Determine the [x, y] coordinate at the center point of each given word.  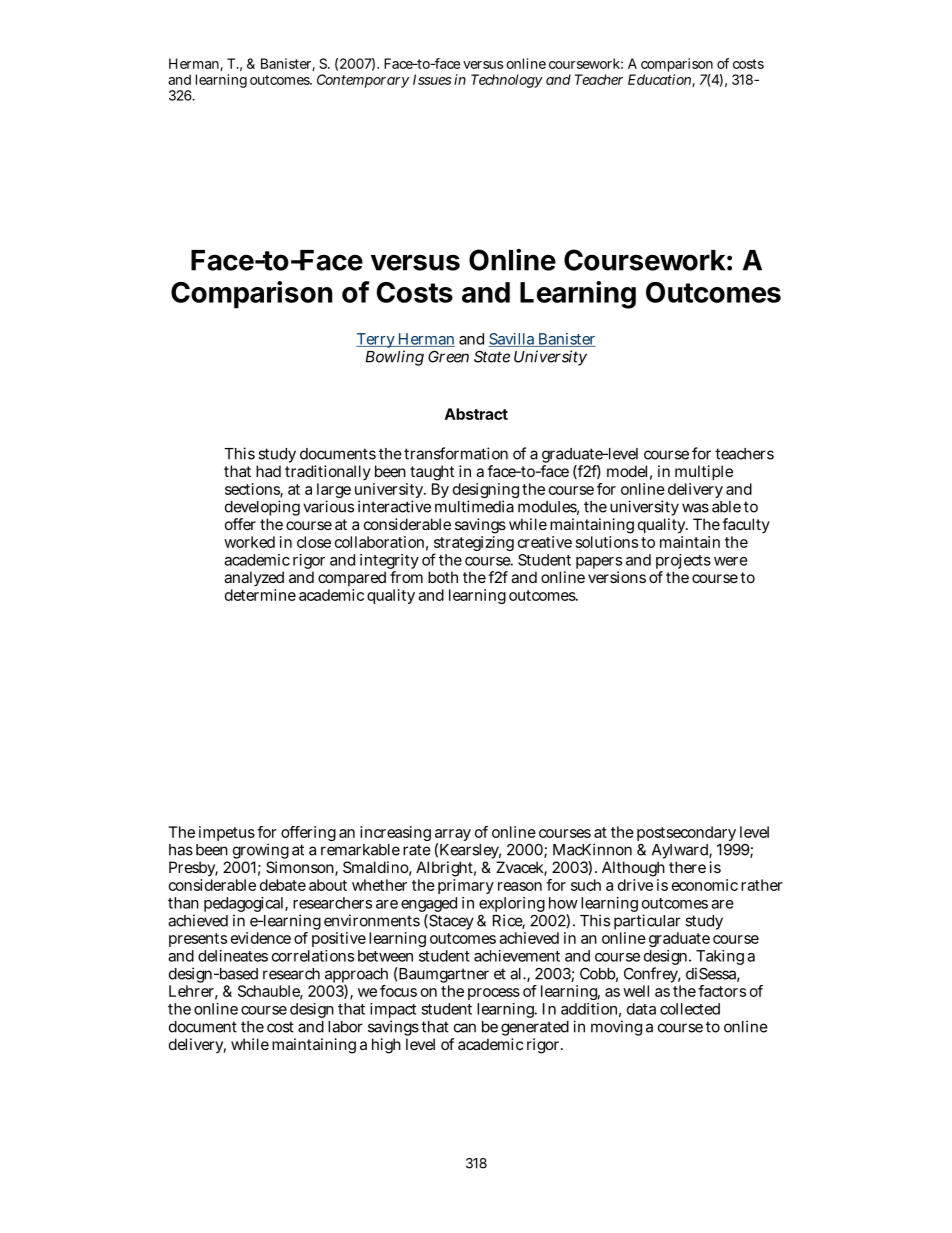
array [453, 836]
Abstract [476, 414]
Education [660, 80]
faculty [746, 525]
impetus [227, 833]
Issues [432, 79]
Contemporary [363, 81]
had [268, 471]
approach [356, 976]
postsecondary [687, 835]
